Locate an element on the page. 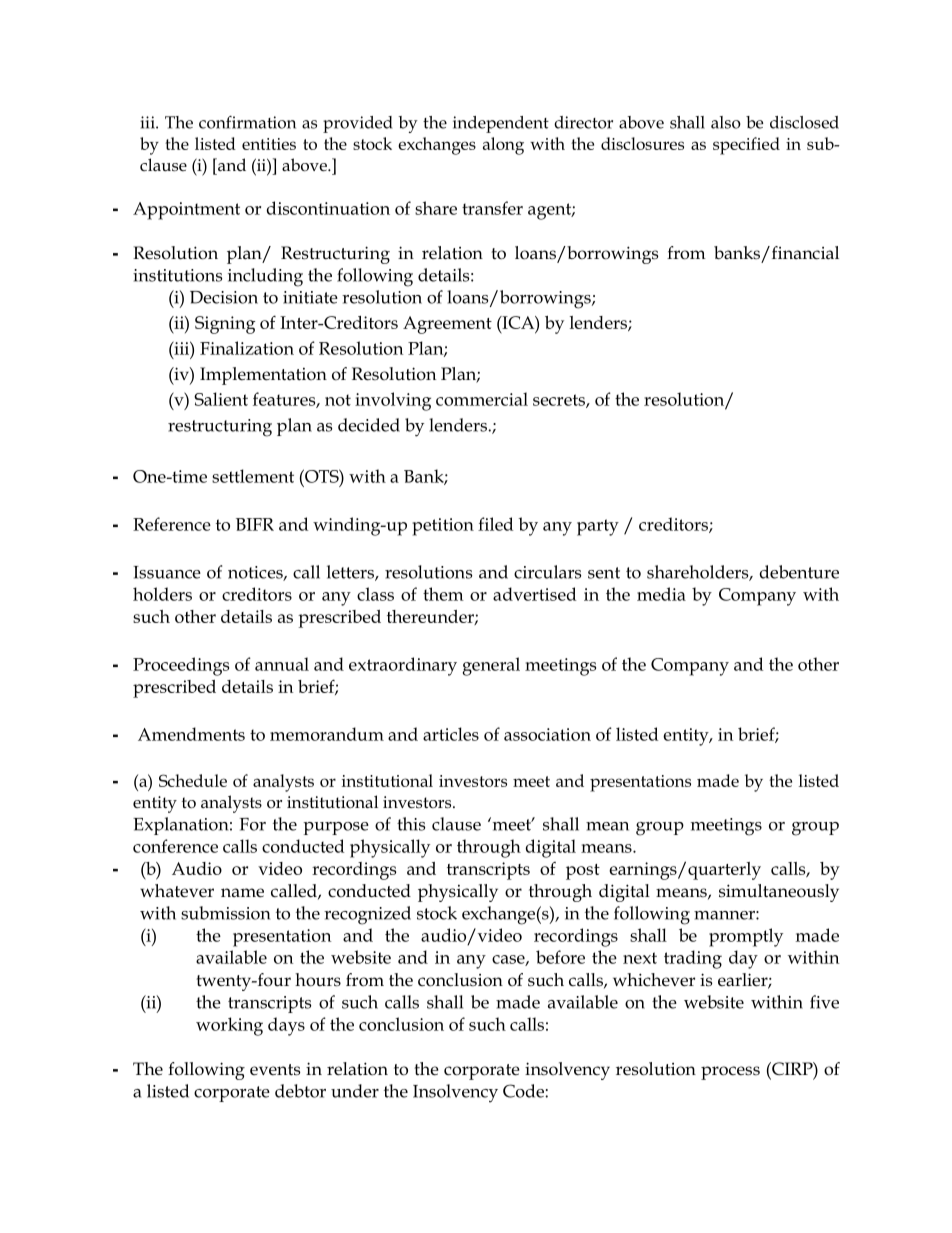  advertised is located at coordinates (534, 594).
